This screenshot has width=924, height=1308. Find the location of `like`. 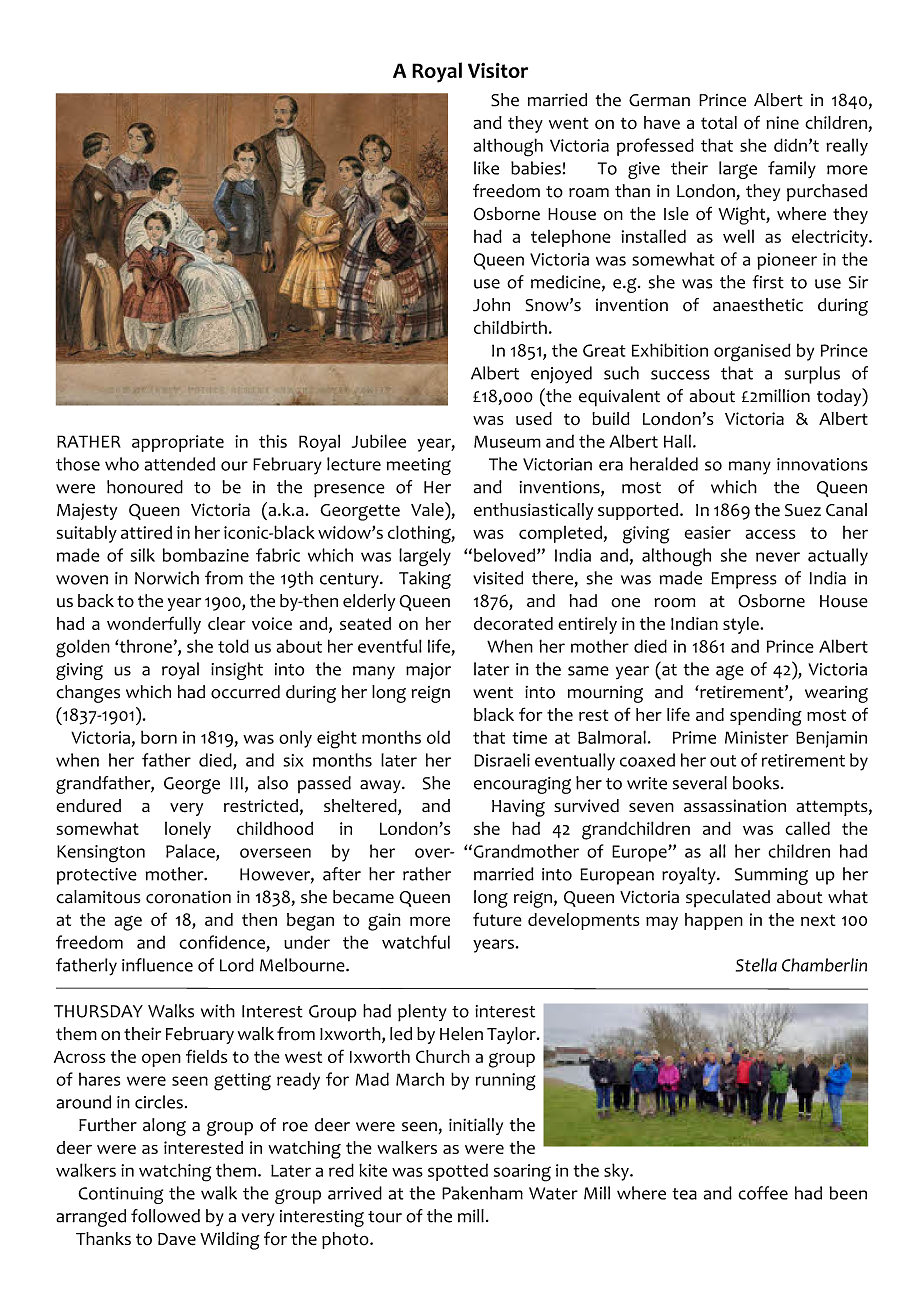

like is located at coordinates (486, 168).
